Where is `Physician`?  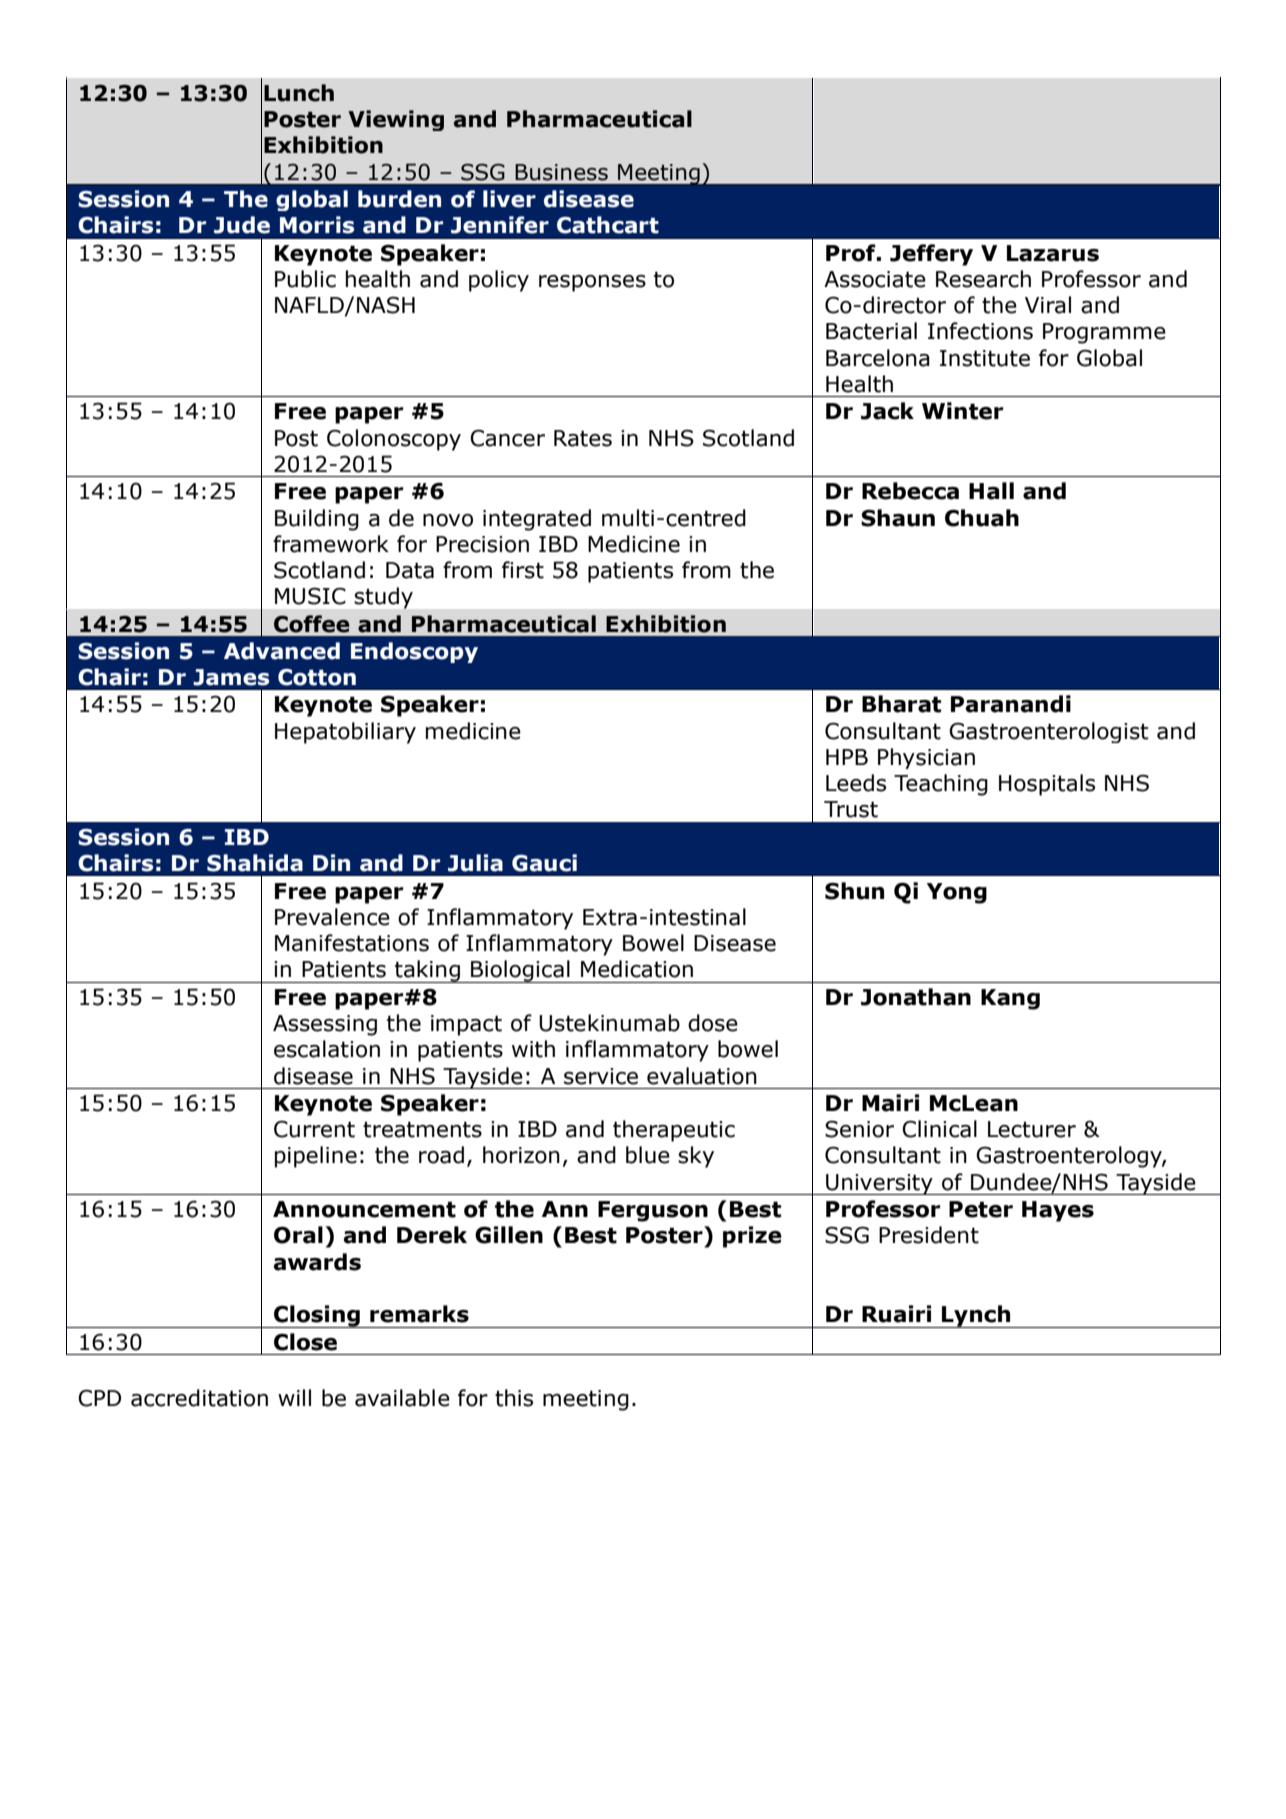
Physician is located at coordinates (926, 758).
